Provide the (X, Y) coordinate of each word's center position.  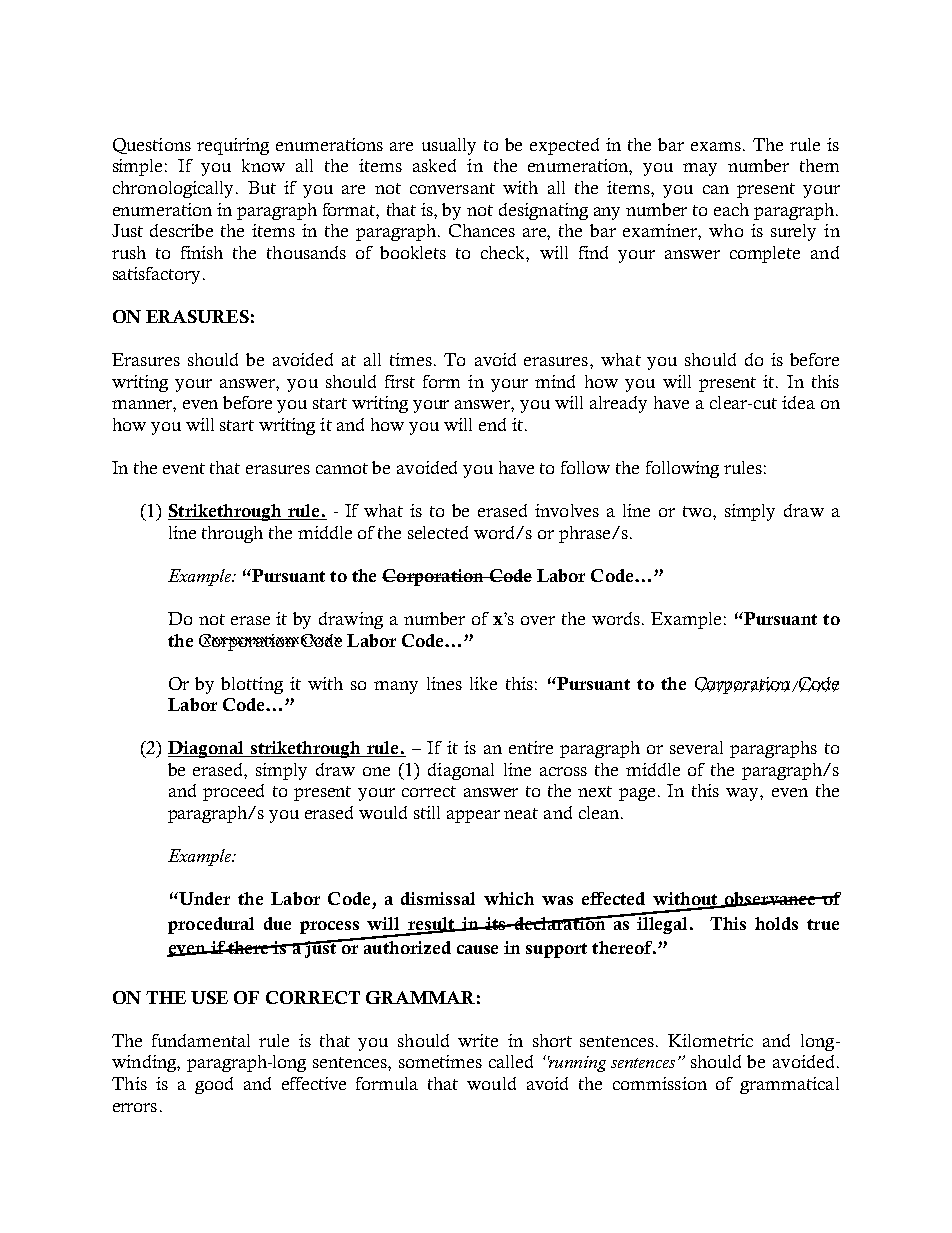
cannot (342, 468)
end (492, 424)
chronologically (175, 189)
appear (473, 816)
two (698, 511)
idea (798, 402)
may (700, 169)
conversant (452, 188)
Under (203, 898)
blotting (252, 685)
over (538, 620)
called (511, 1061)
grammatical (789, 1085)
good (214, 1085)
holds (776, 923)
